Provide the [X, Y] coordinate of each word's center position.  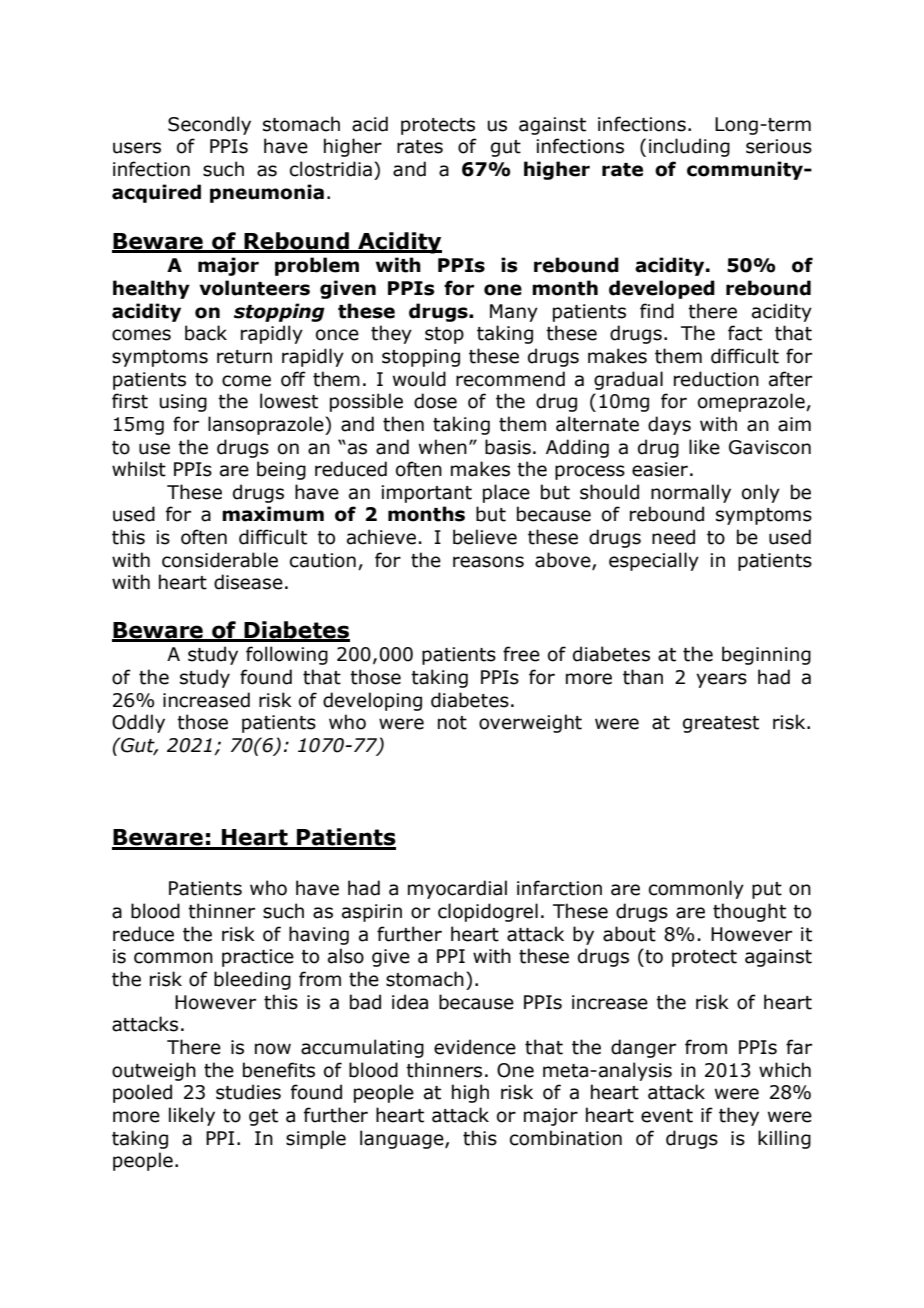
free [521, 654]
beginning [766, 655]
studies [248, 1092]
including [689, 147]
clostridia [331, 169]
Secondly [209, 125]
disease [248, 582]
